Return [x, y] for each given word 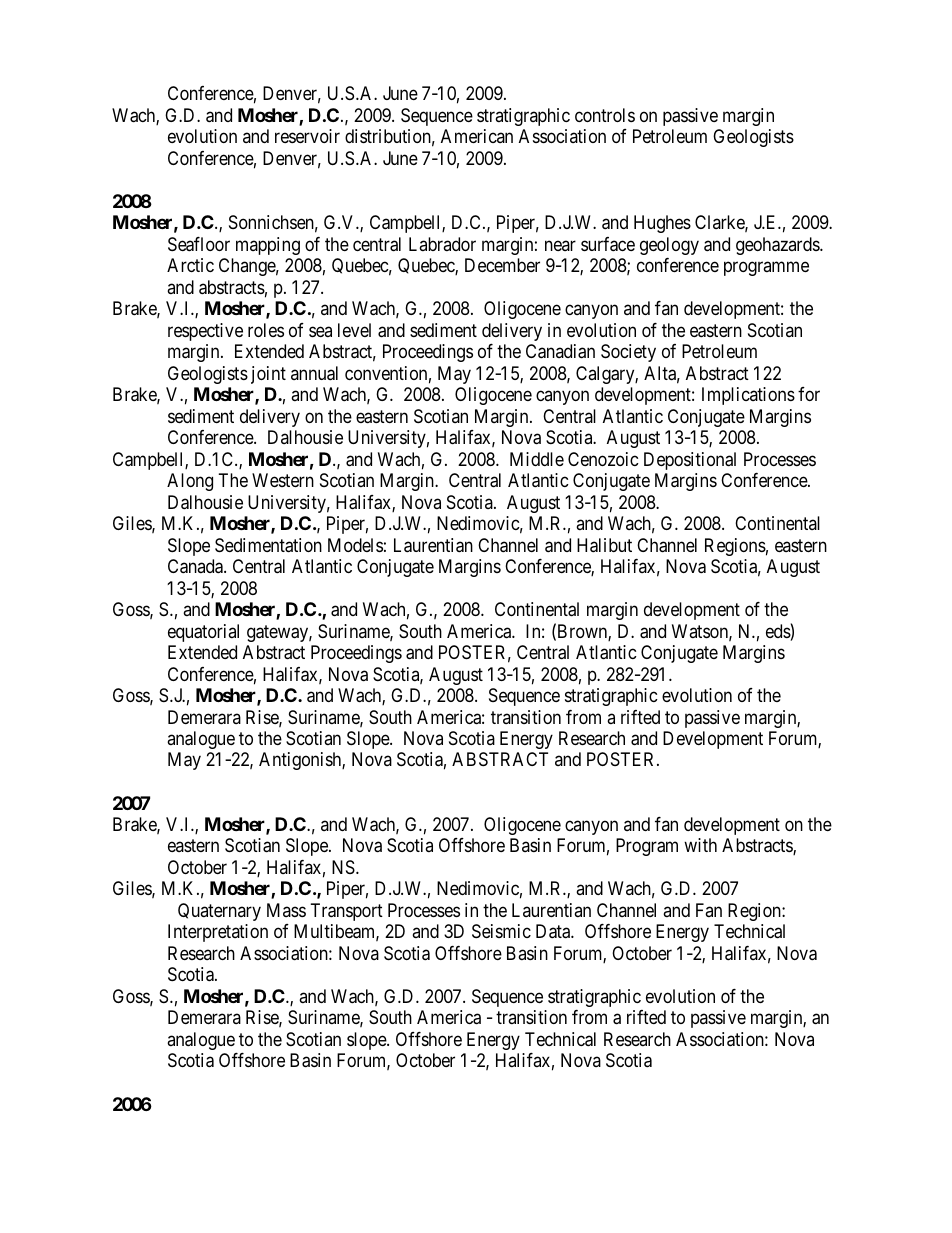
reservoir [307, 136]
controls [605, 115]
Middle [537, 459]
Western [283, 480]
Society [628, 353]
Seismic [501, 931]
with [700, 845]
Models [355, 545]
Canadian [560, 351]
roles [266, 330]
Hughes [662, 224]
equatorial [203, 633]
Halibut [604, 545]
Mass [286, 910]
